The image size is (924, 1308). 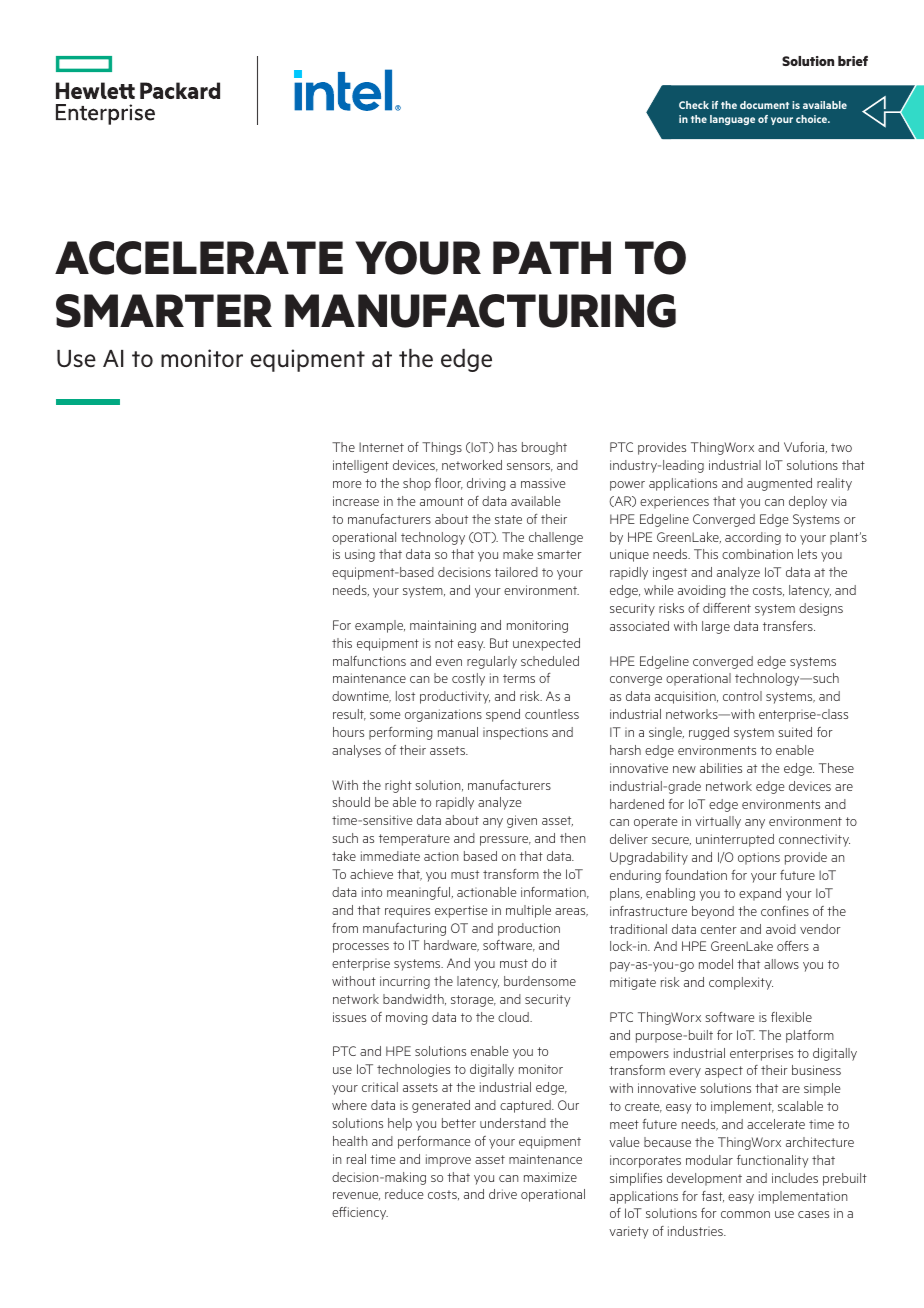 I want to click on simplifies, so click(x=636, y=1179).
